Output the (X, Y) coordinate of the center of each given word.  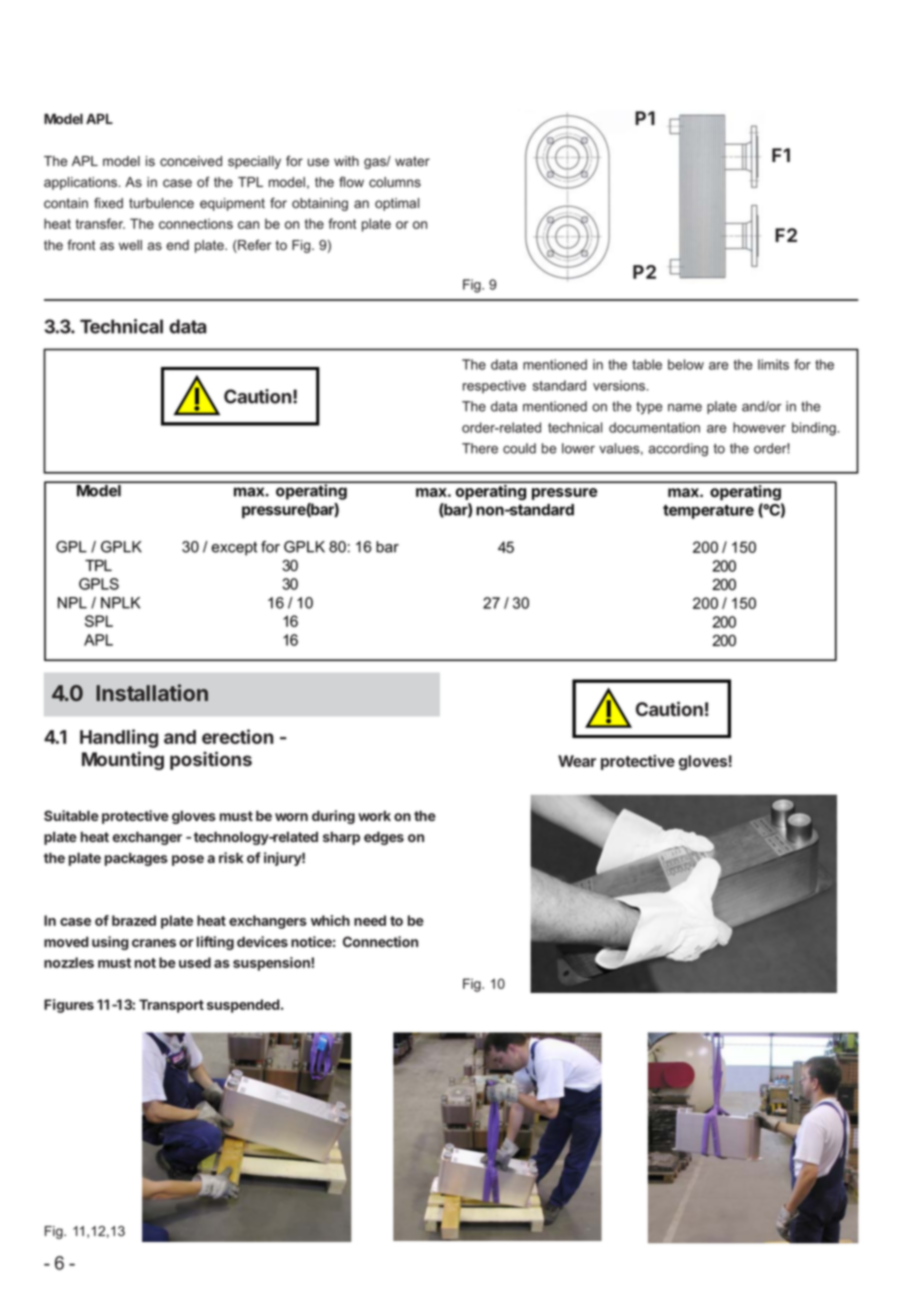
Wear (577, 761)
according (678, 450)
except (234, 548)
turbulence (161, 203)
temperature (708, 512)
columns (395, 182)
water (412, 161)
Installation (152, 692)
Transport (171, 1006)
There (480, 448)
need (370, 920)
